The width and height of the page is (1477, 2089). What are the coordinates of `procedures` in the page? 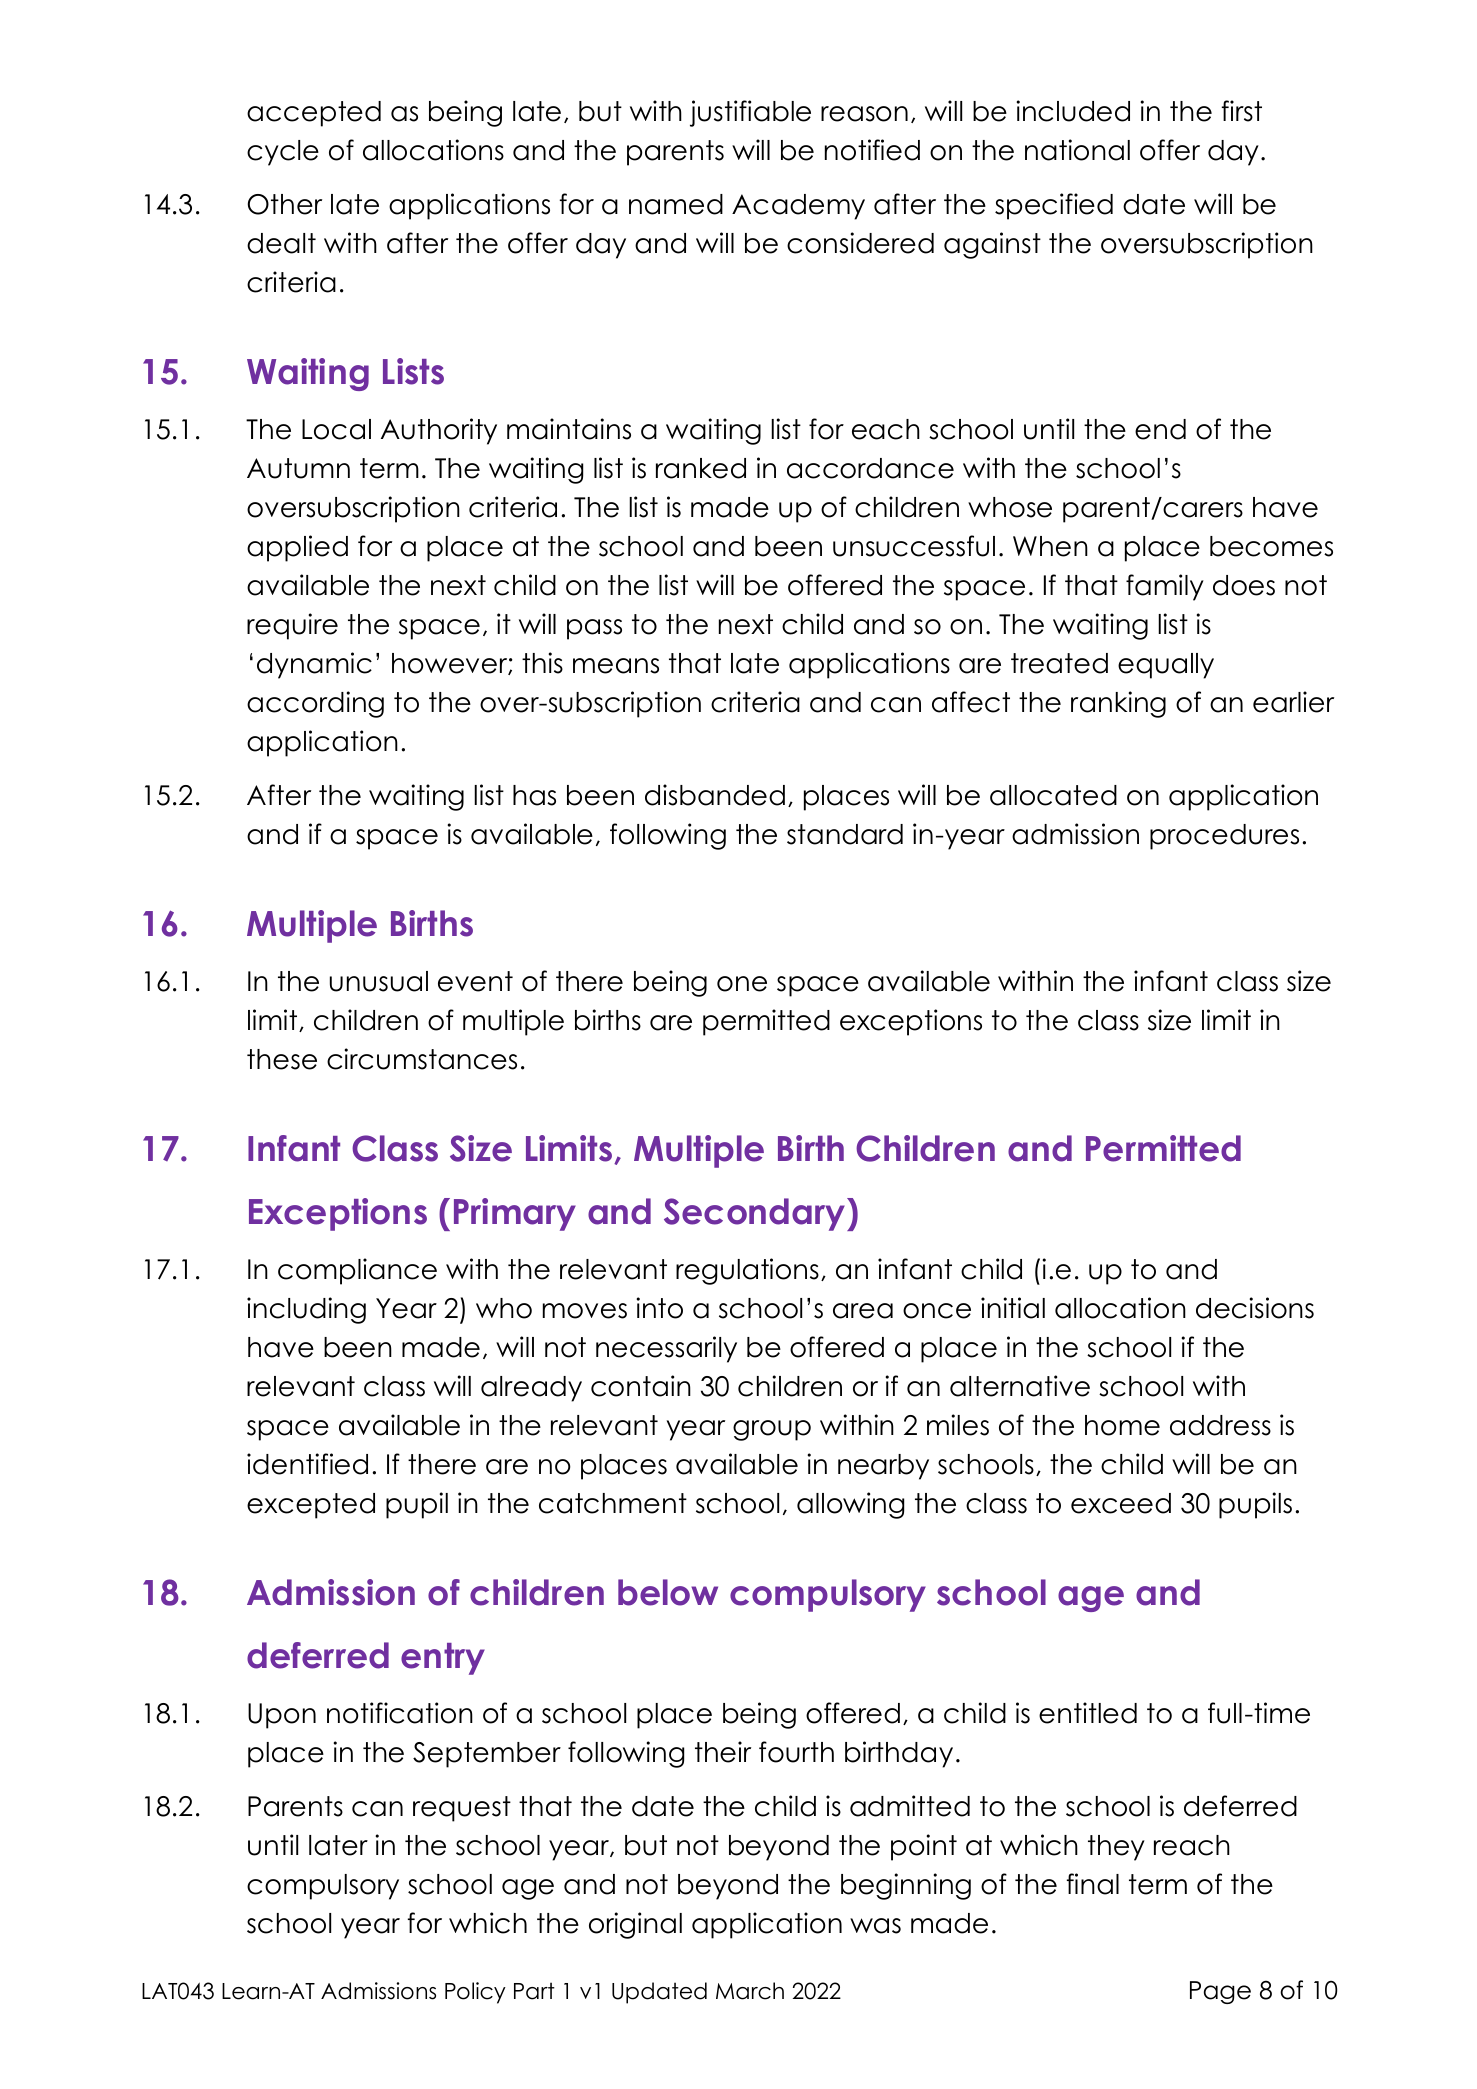 It's located at (1224, 837).
